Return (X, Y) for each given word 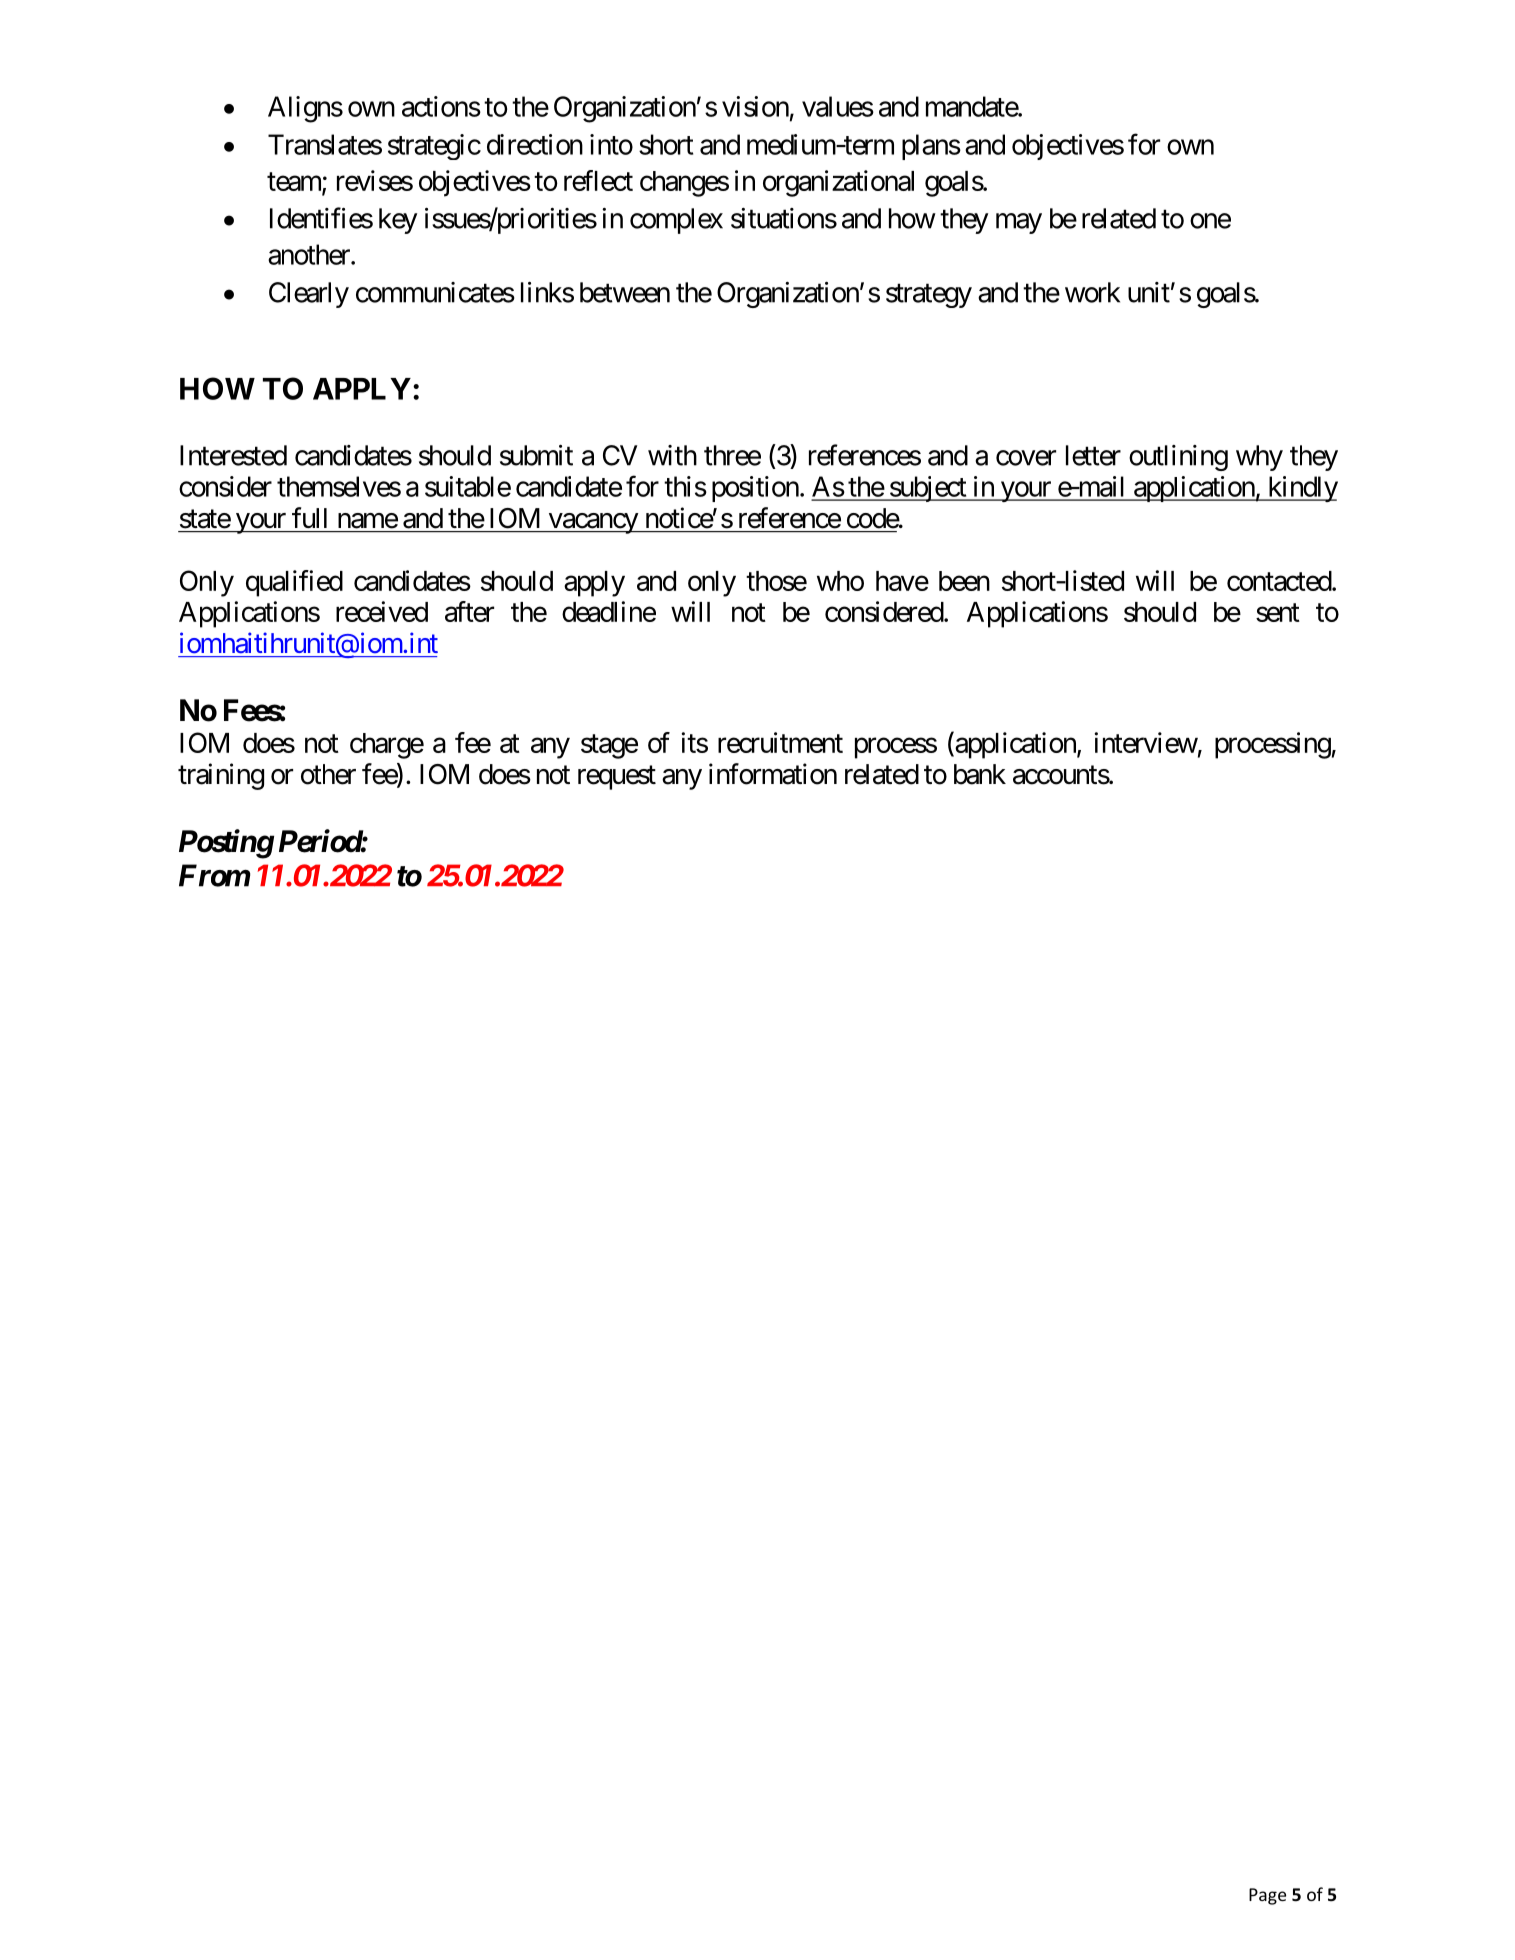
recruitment (780, 742)
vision (755, 106)
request (617, 778)
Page (1267, 1896)
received (382, 611)
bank (980, 774)
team (295, 182)
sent (1278, 613)
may (1019, 223)
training (221, 776)
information (773, 774)
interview (1146, 742)
